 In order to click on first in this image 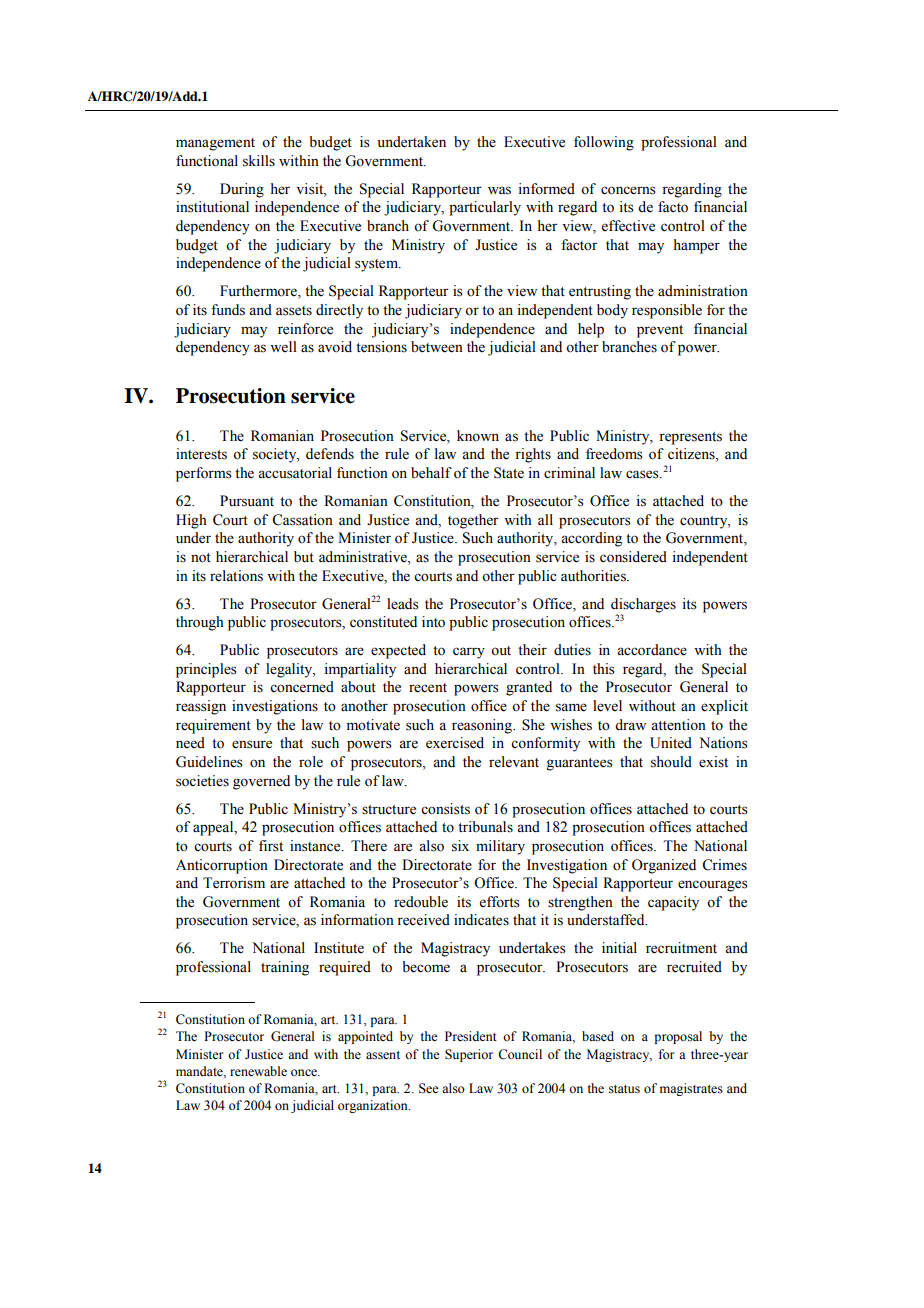, I will do `click(271, 846)`.
